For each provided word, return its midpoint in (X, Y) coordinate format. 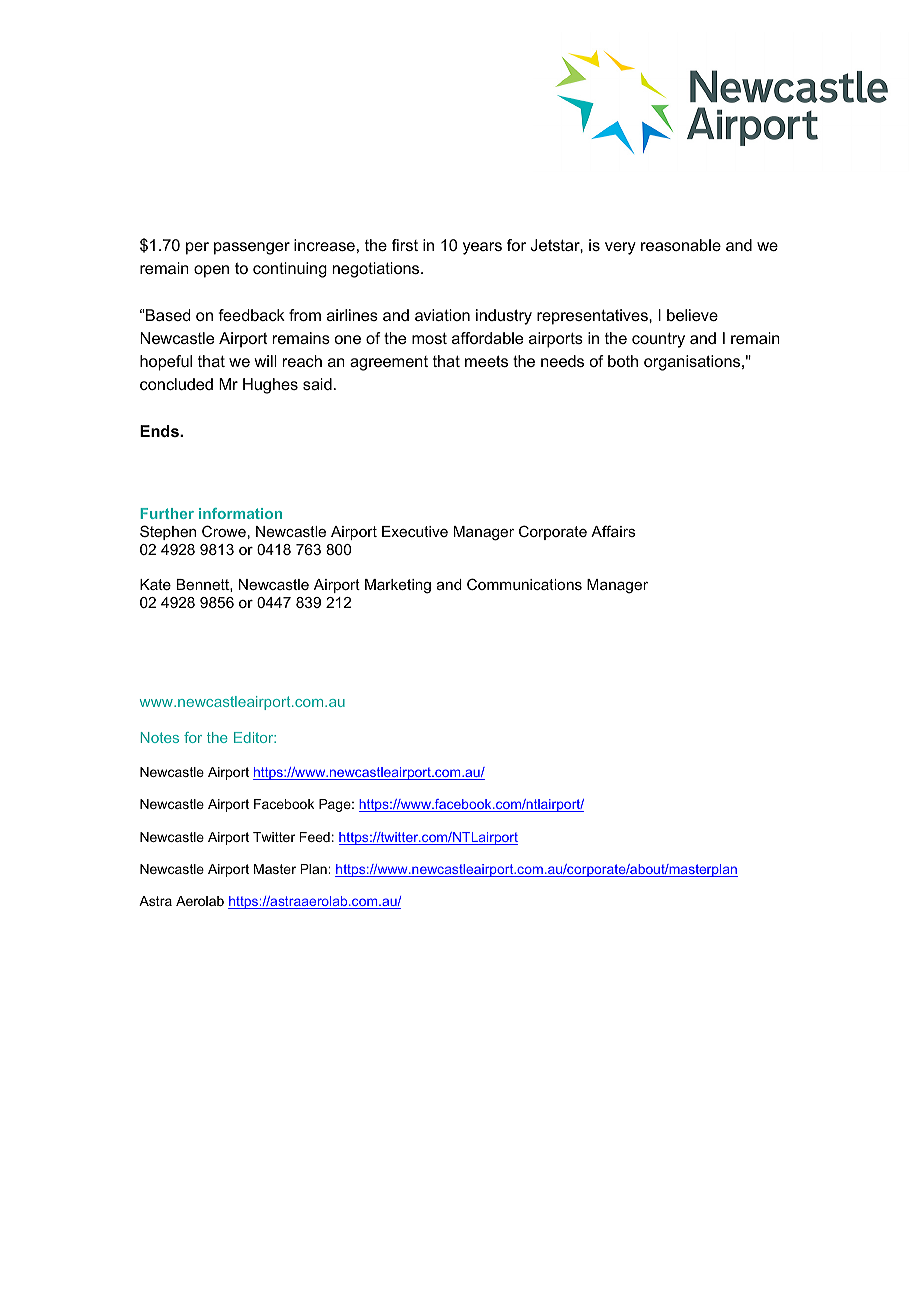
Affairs (613, 531)
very (620, 248)
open (211, 271)
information (240, 513)
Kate (155, 584)
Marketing (398, 586)
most (429, 338)
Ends (160, 431)
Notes (160, 737)
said (317, 384)
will (265, 361)
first (405, 245)
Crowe (224, 531)
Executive (415, 531)
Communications (524, 584)
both (623, 361)
